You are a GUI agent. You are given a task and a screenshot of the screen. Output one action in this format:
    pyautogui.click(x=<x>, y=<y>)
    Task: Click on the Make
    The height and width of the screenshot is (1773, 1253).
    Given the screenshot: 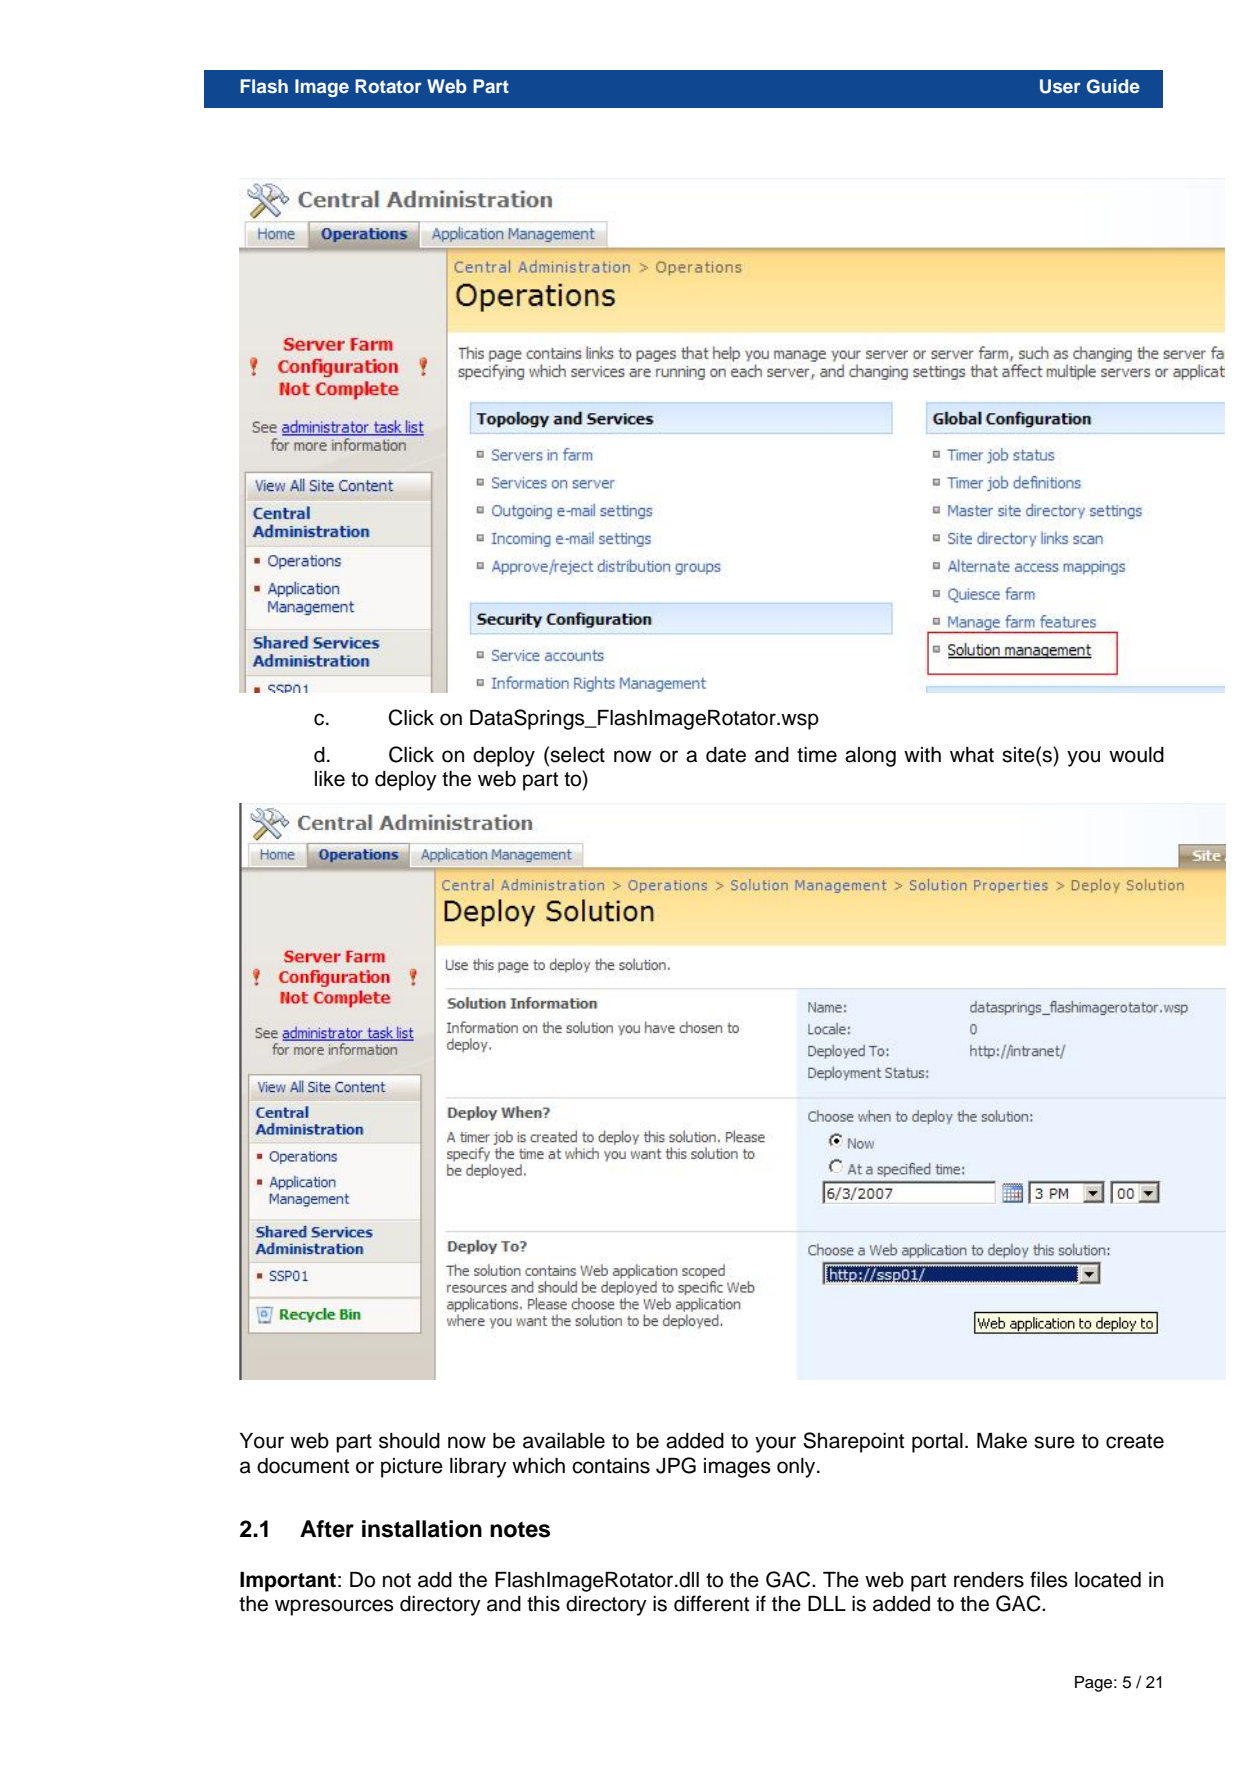 What is the action you would take?
    pyautogui.click(x=1002, y=1441)
